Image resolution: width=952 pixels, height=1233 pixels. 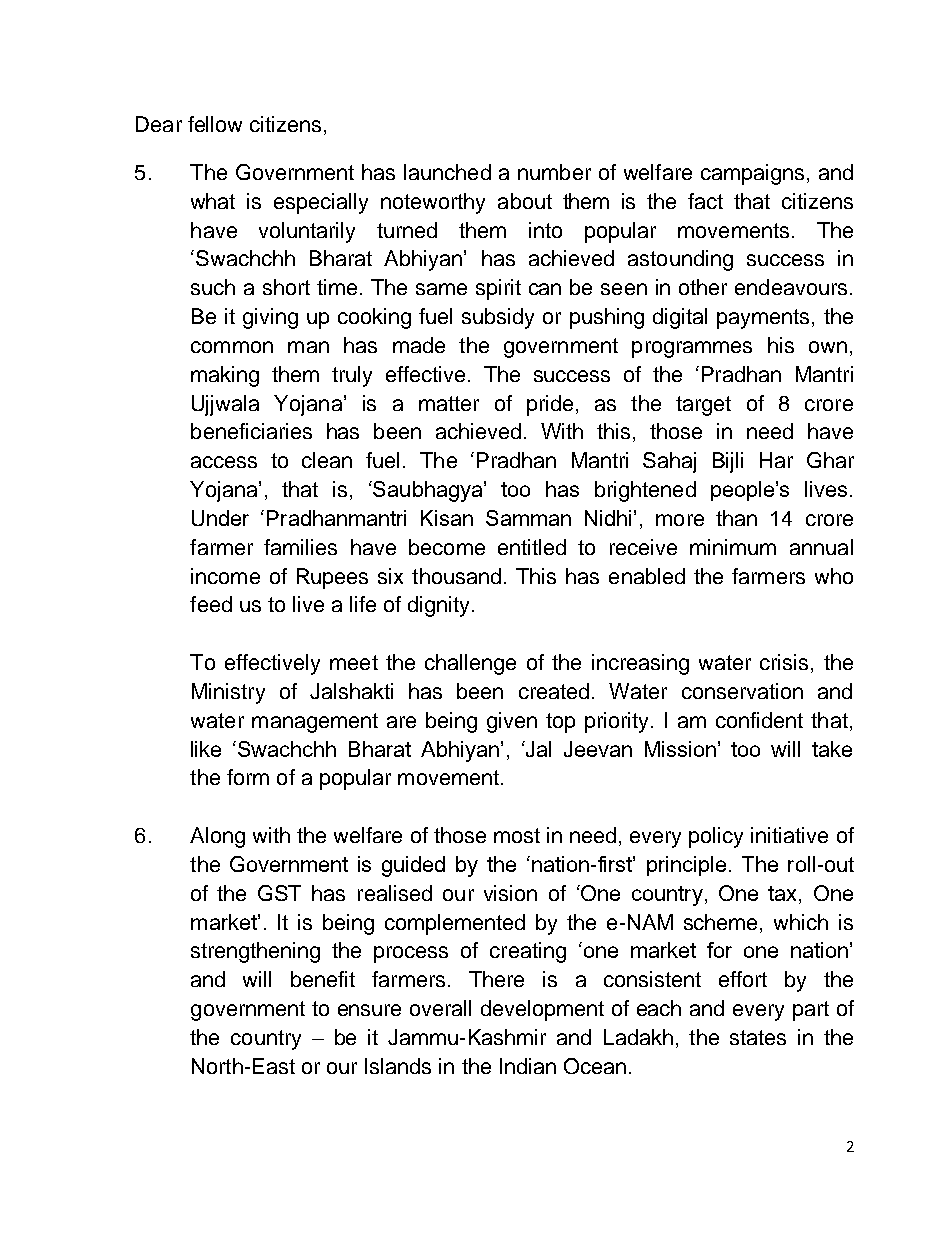 What do you see at coordinates (456, 576) in the image?
I see `thousand` at bounding box center [456, 576].
